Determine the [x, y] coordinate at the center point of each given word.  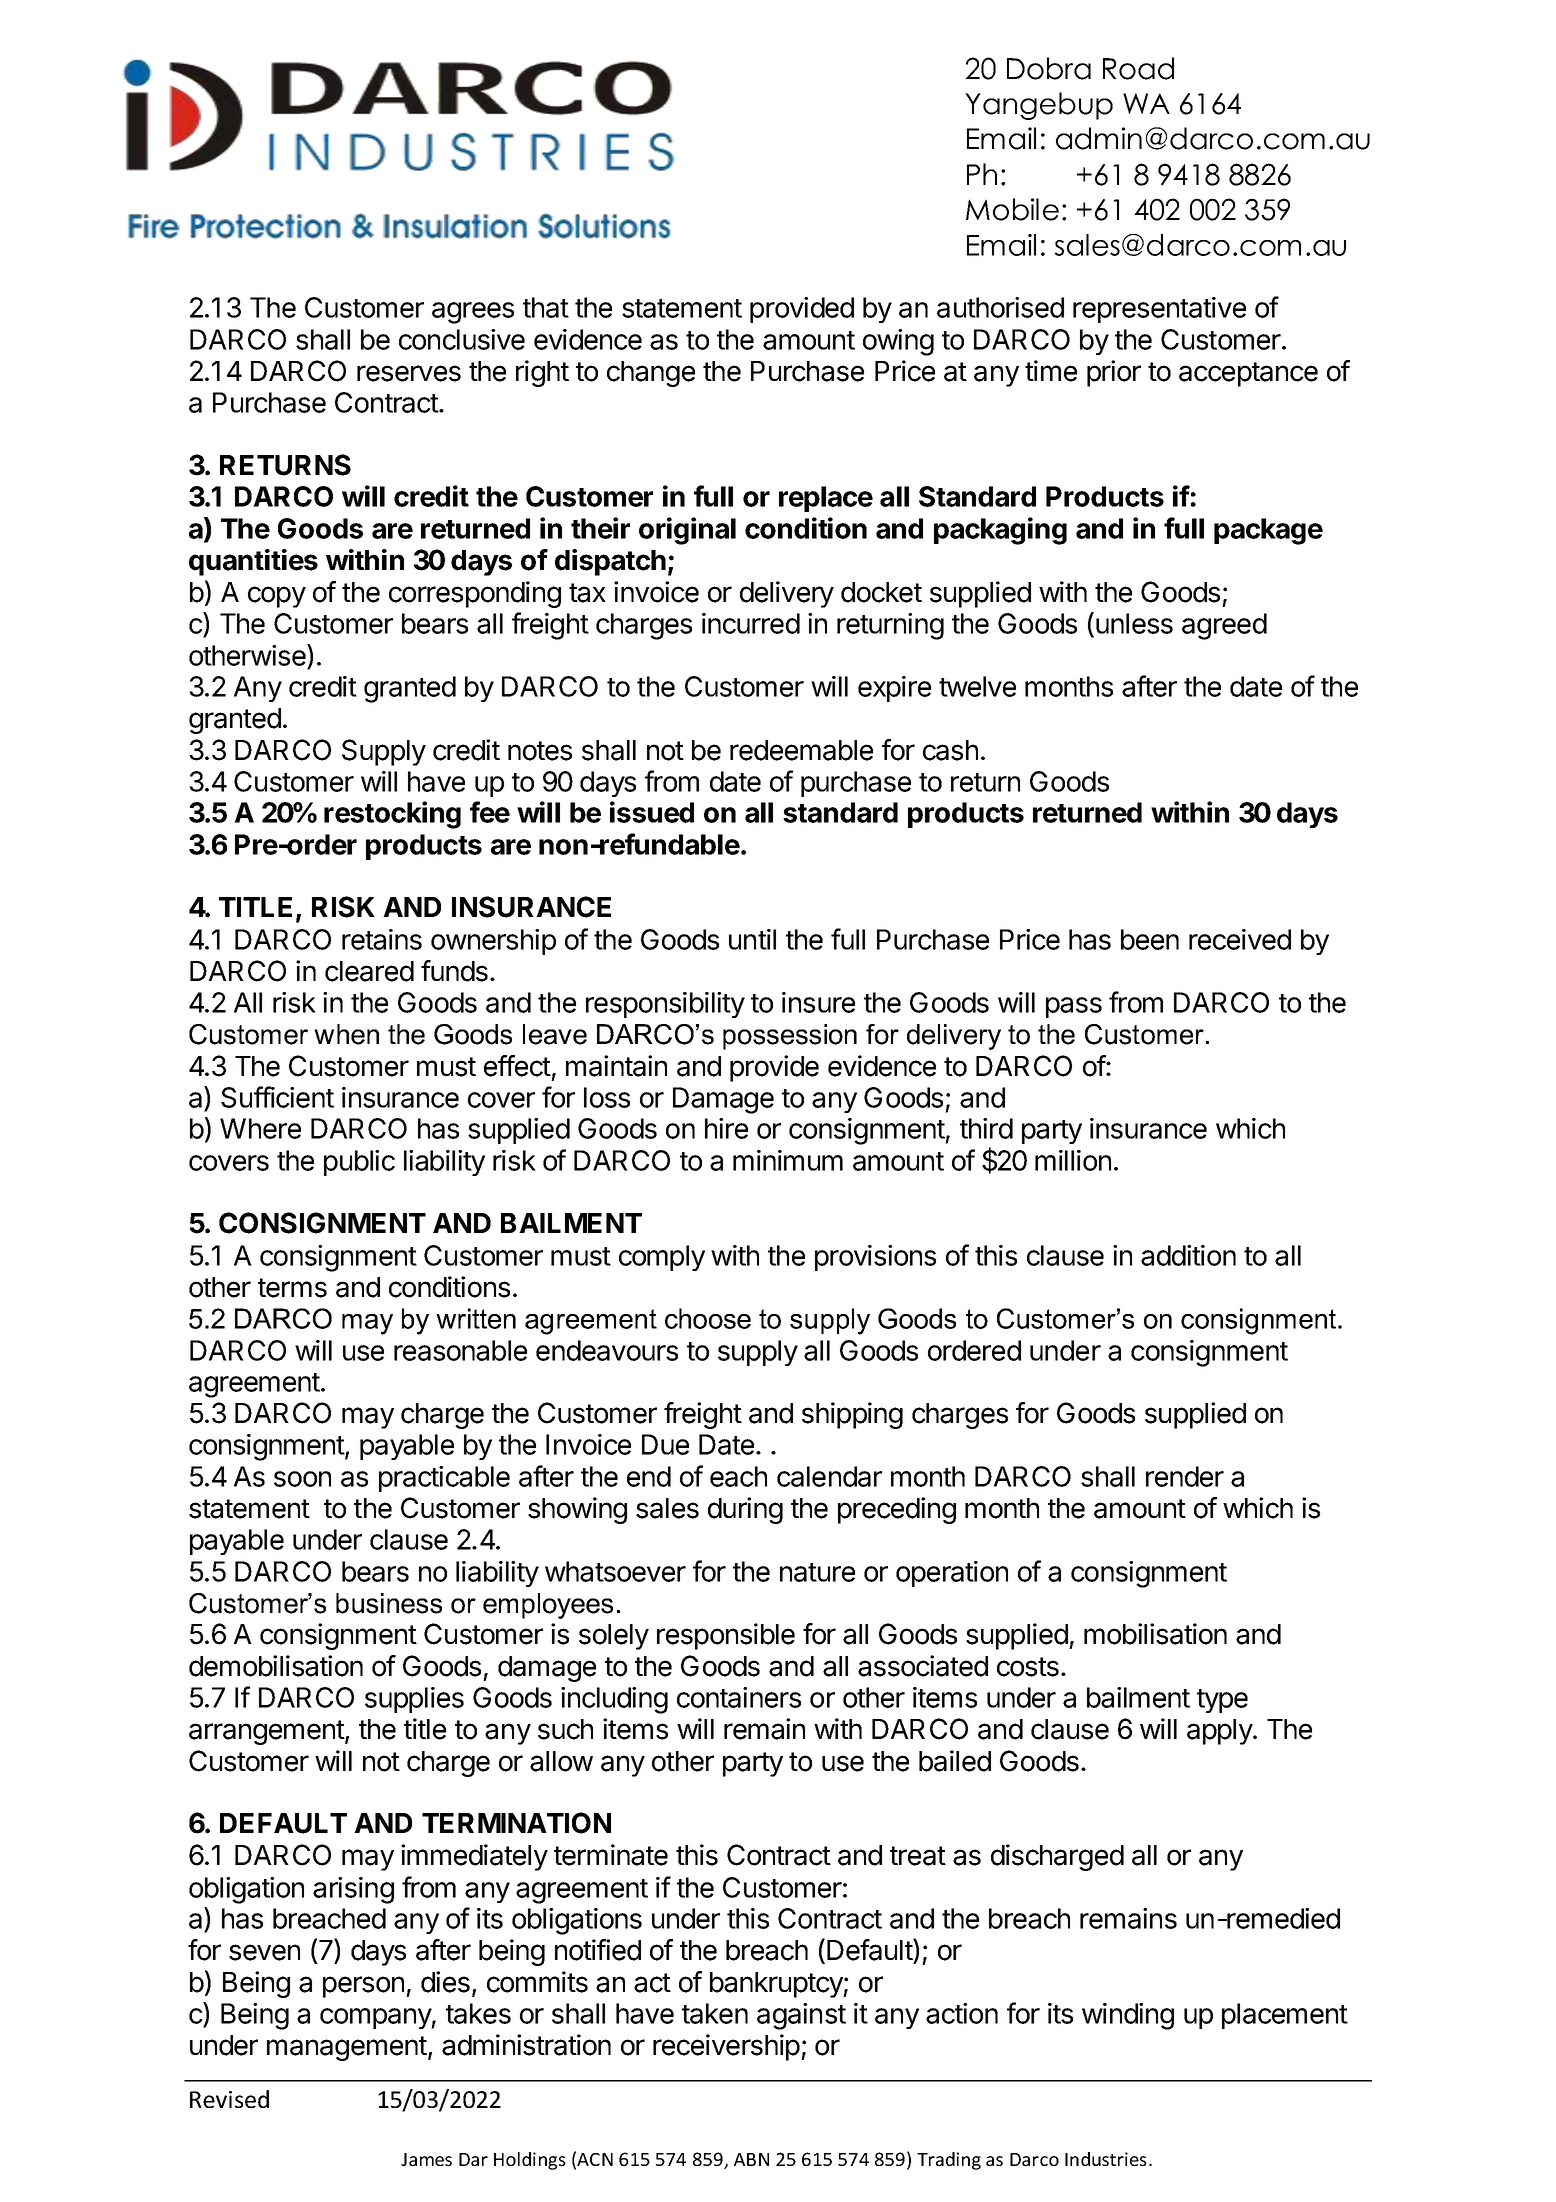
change [651, 374]
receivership [726, 2047]
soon [302, 1479]
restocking [392, 815]
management [348, 2048]
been [1150, 939]
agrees [473, 313]
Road [1138, 68]
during [745, 1510]
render [1185, 1476]
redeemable [801, 750]
